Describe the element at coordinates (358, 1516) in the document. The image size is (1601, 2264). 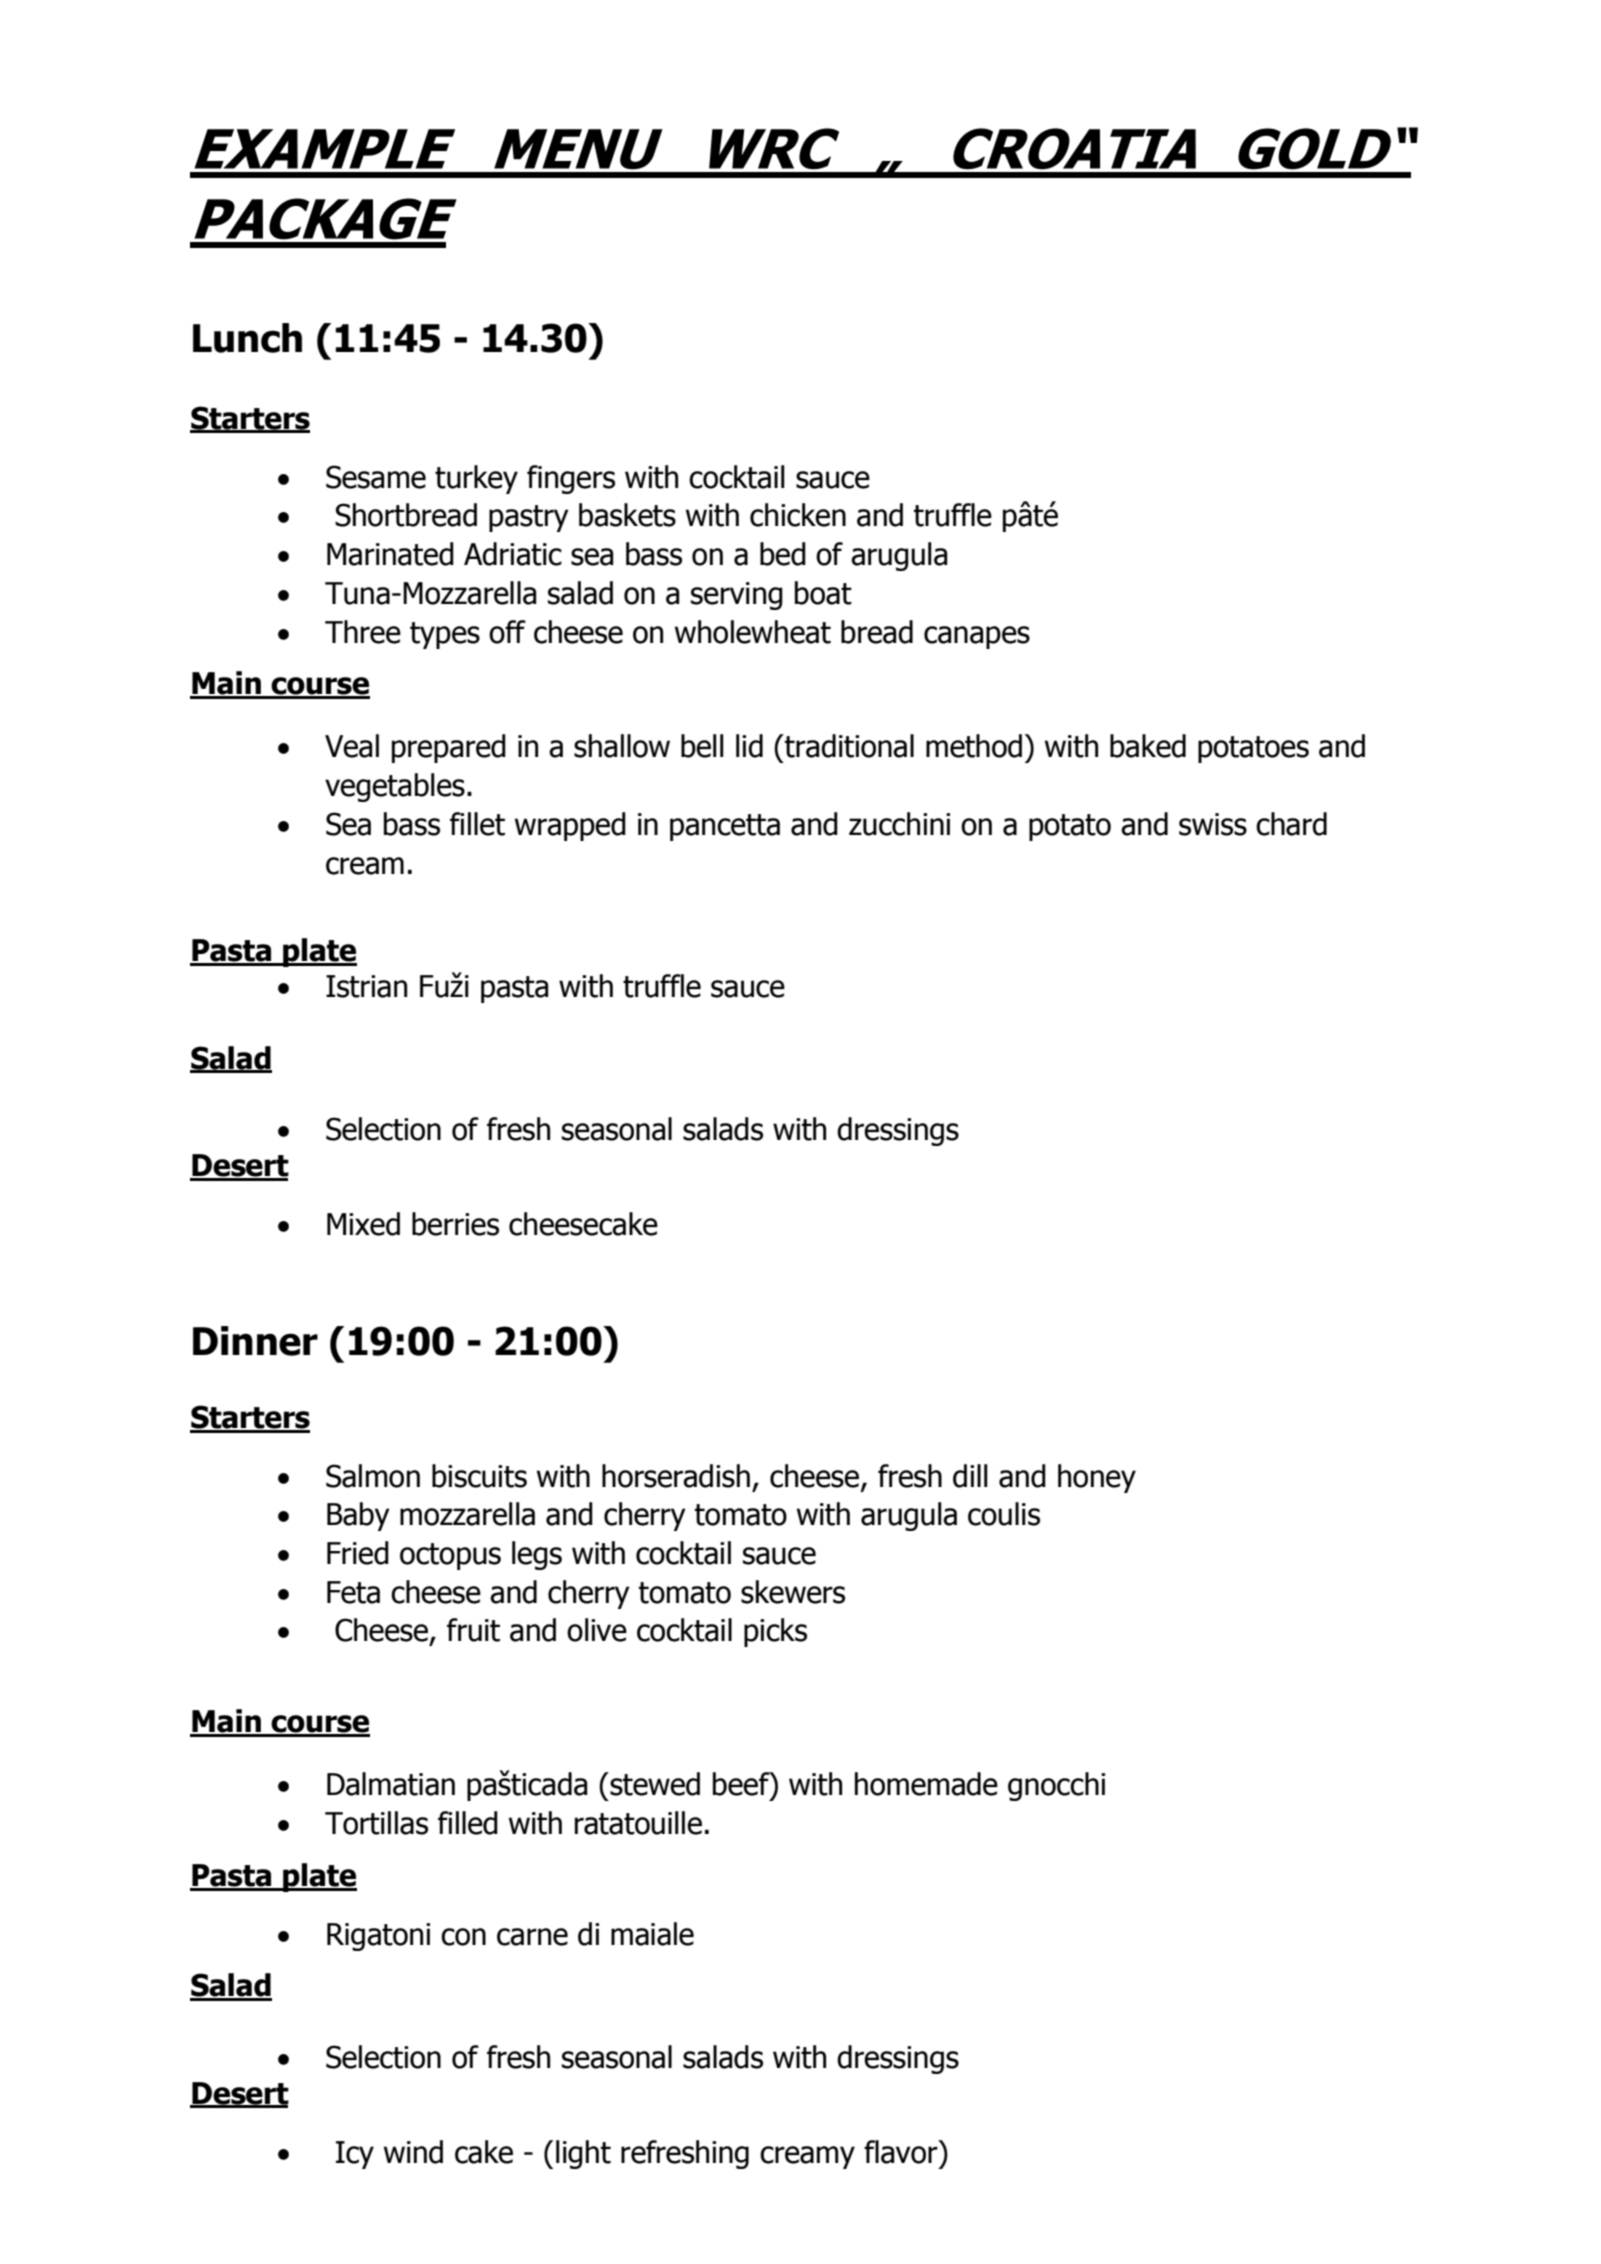
I see `Baby` at that location.
